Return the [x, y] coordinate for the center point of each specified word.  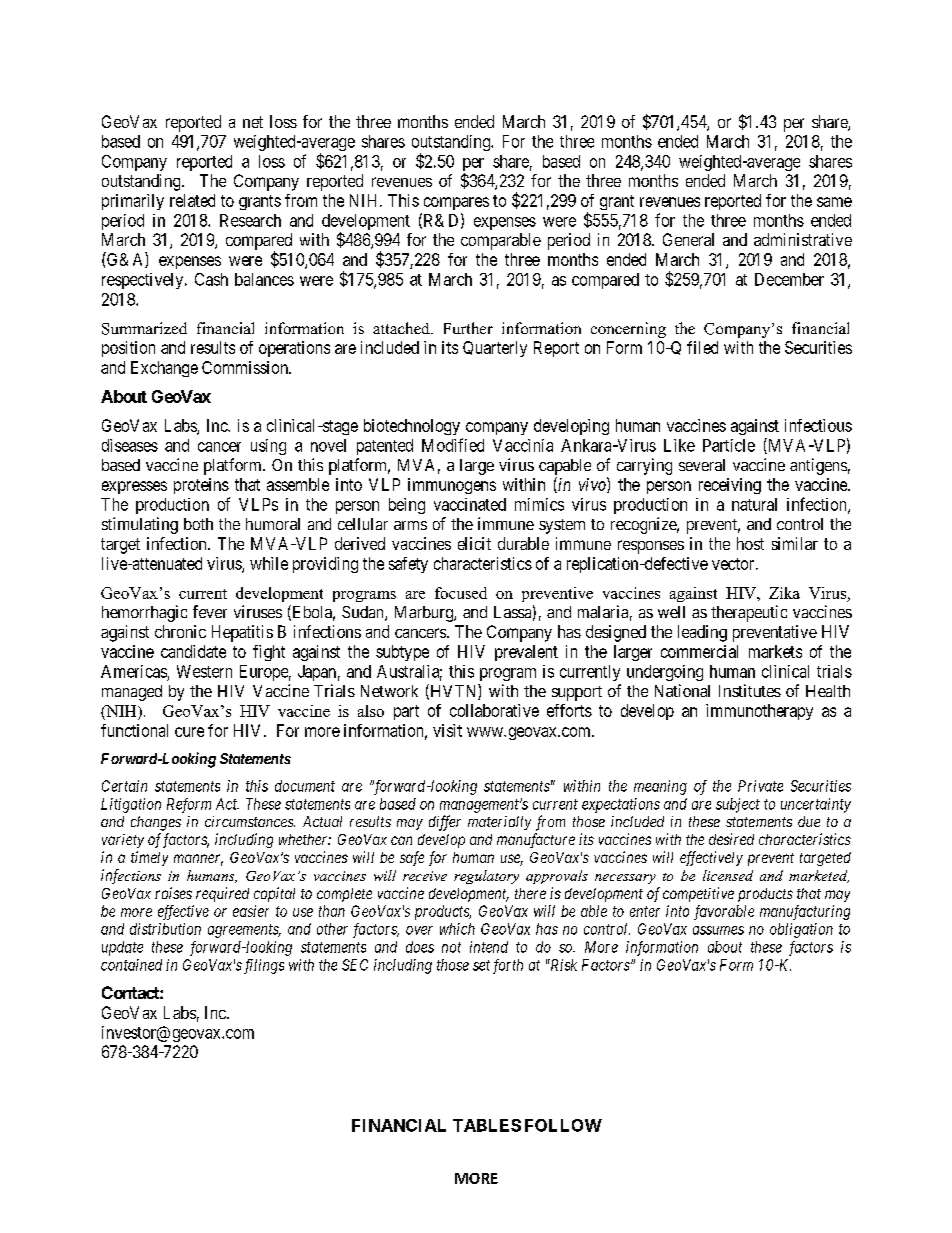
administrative [803, 239]
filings [264, 966]
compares [456, 203]
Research [250, 220]
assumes [718, 930]
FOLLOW [563, 1125]
